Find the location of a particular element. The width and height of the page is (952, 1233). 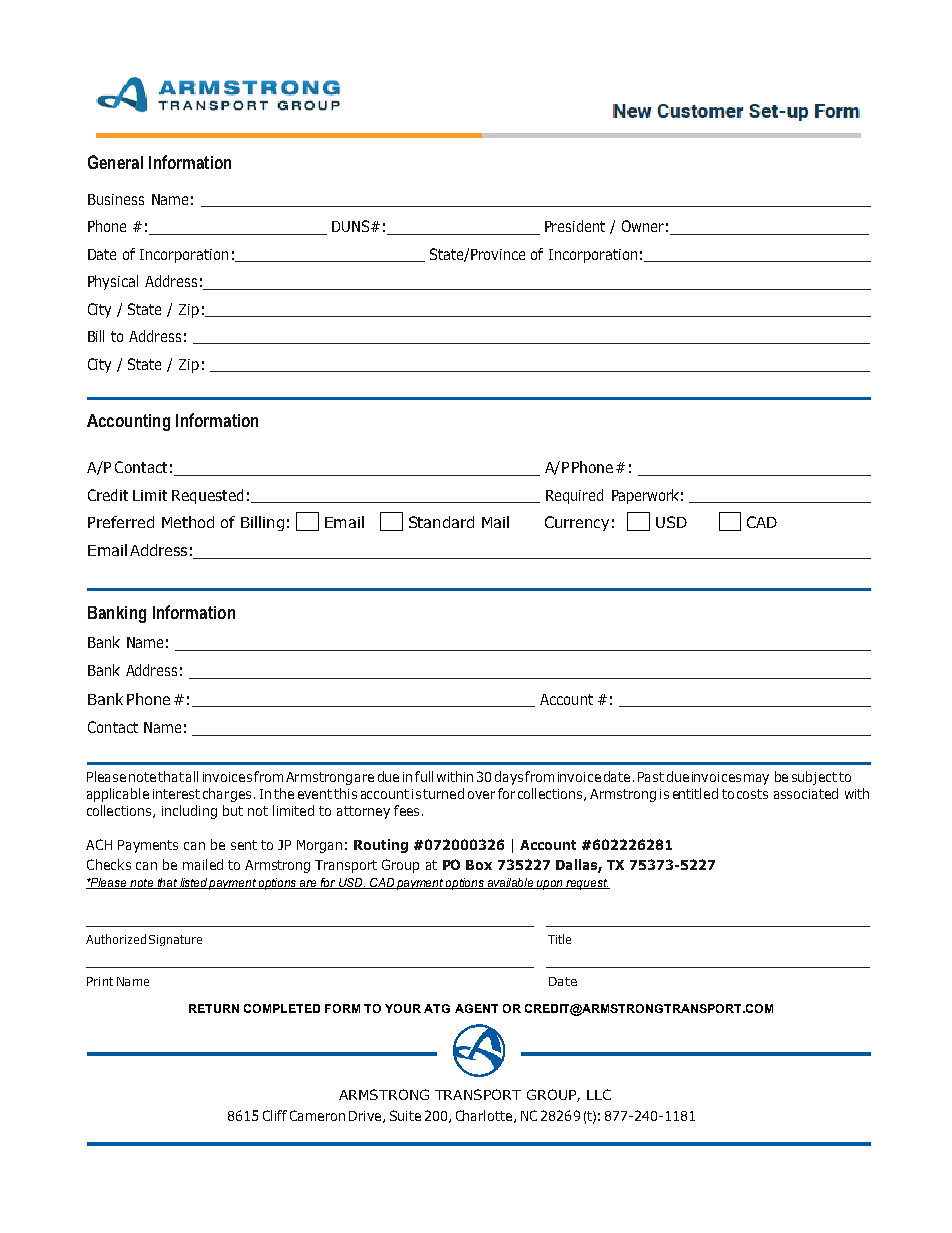

Preferred is located at coordinates (121, 522).
